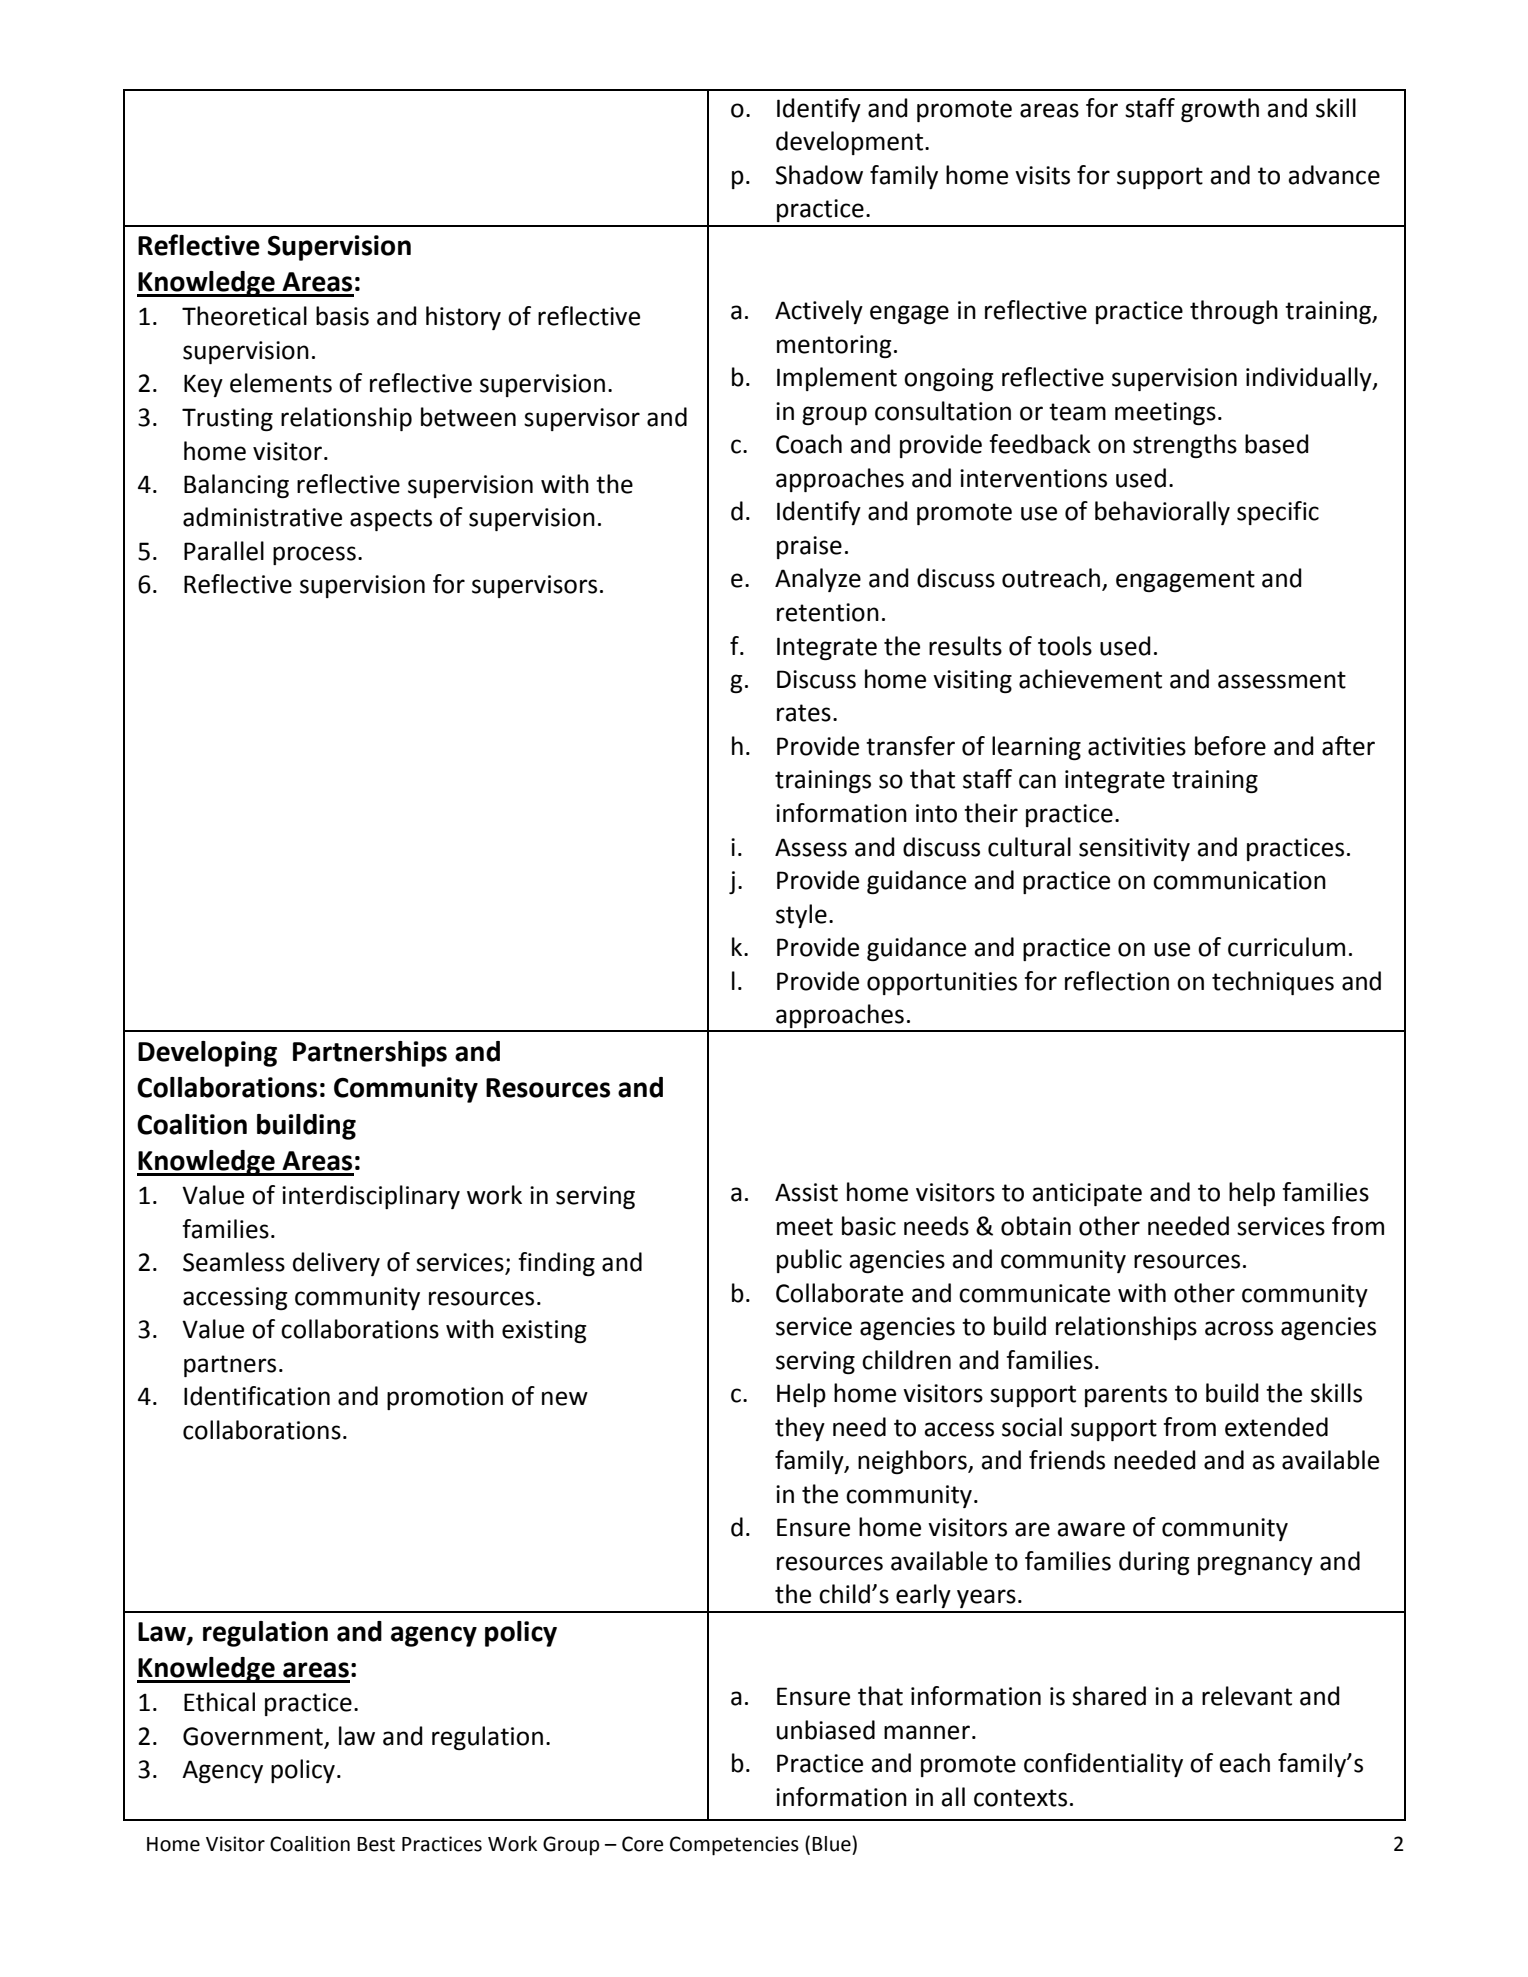 This image has height=1977, width=1528. Describe the element at coordinates (1220, 110) in the image. I see `growth` at that location.
